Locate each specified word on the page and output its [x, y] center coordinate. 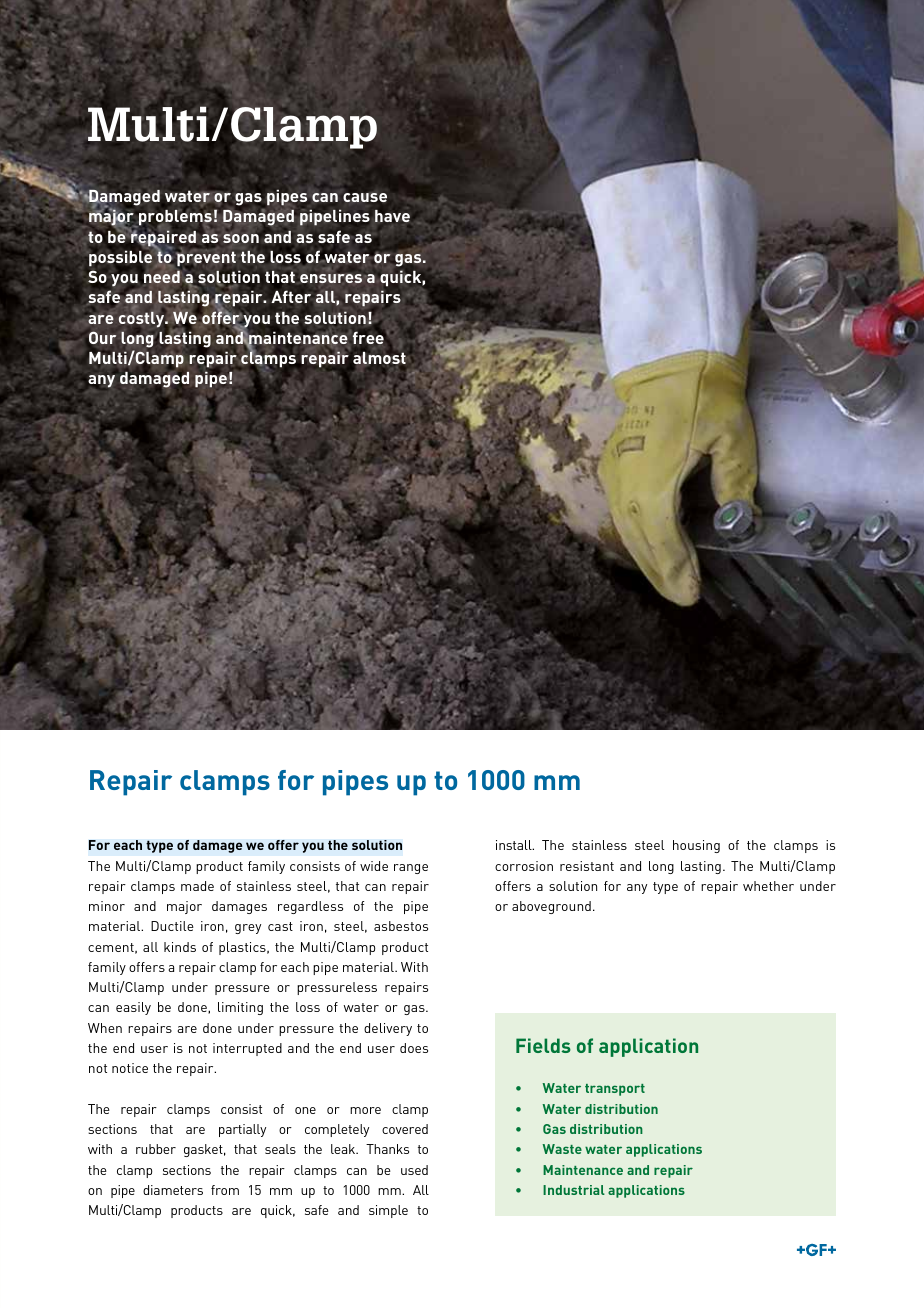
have [392, 216]
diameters [173, 1190]
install [515, 845]
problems [174, 219]
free [367, 337]
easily [133, 1008]
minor [107, 906]
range [411, 869]
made [197, 886]
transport [615, 1090]
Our [102, 337]
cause [365, 197]
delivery [388, 1029]
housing [696, 846]
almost [379, 358]
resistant [587, 866]
